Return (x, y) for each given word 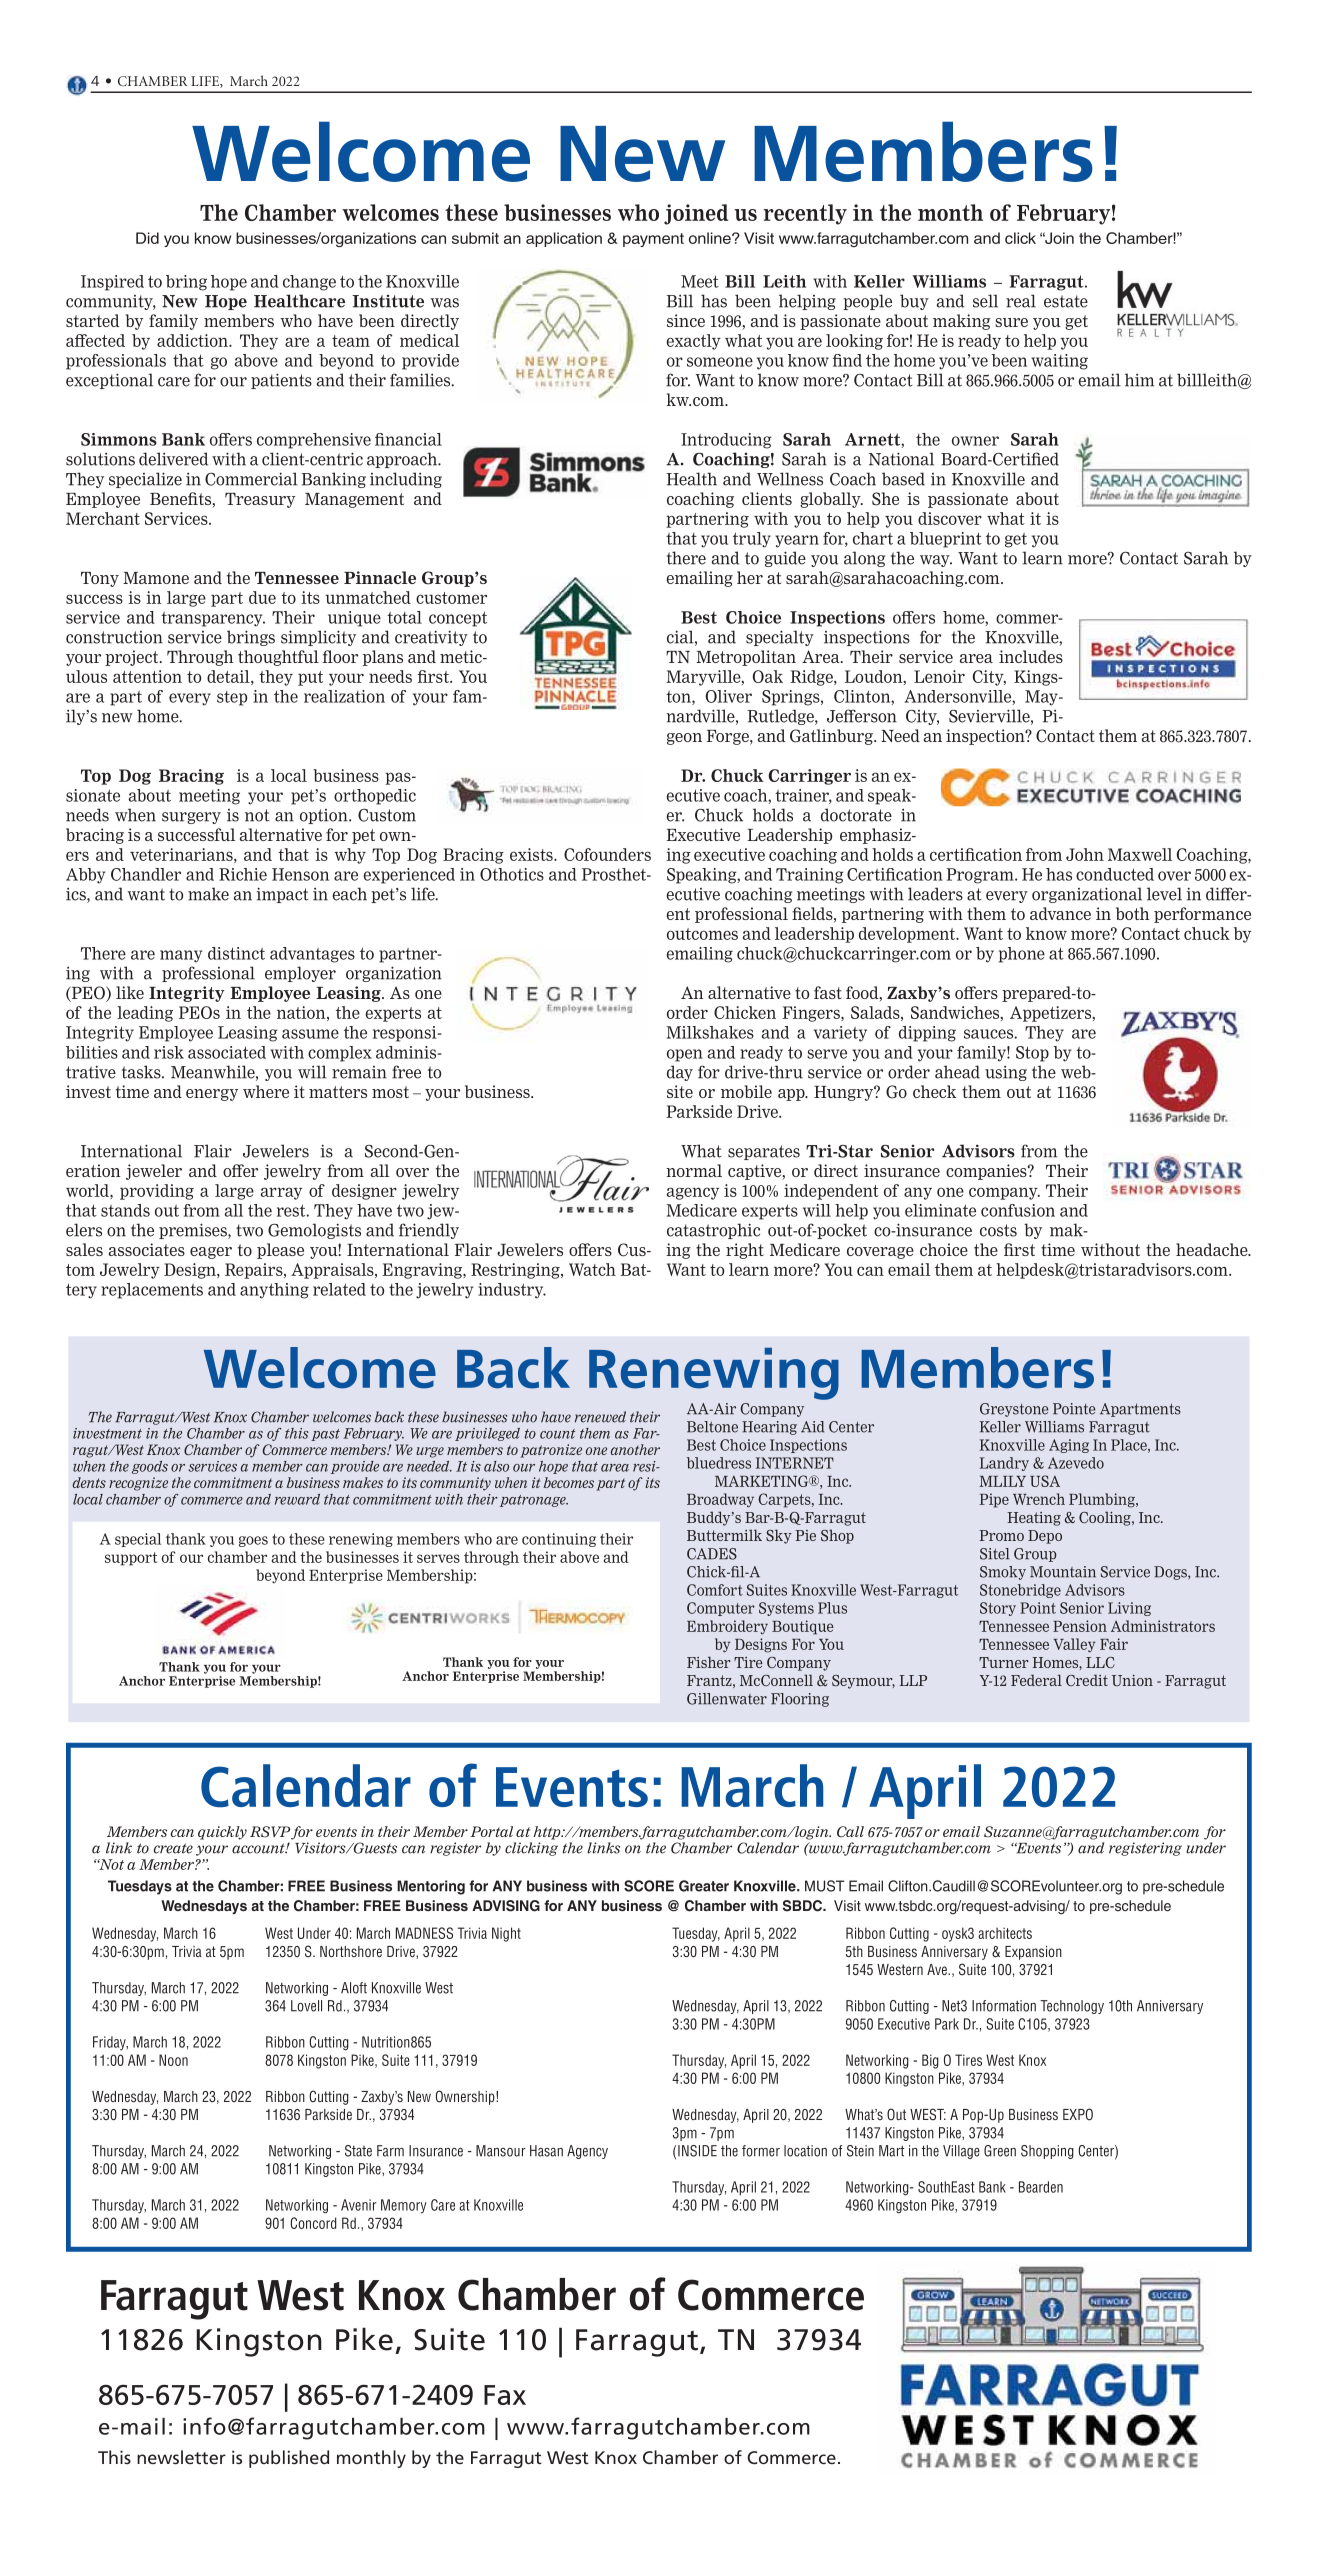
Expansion (1033, 1953)
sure (1011, 322)
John (1085, 854)
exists (532, 854)
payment (653, 240)
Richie (243, 874)
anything (274, 1291)
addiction (193, 340)
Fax (505, 2395)
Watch (592, 1269)
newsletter (181, 2457)
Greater (704, 1886)
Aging (1069, 1446)
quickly (222, 1833)
